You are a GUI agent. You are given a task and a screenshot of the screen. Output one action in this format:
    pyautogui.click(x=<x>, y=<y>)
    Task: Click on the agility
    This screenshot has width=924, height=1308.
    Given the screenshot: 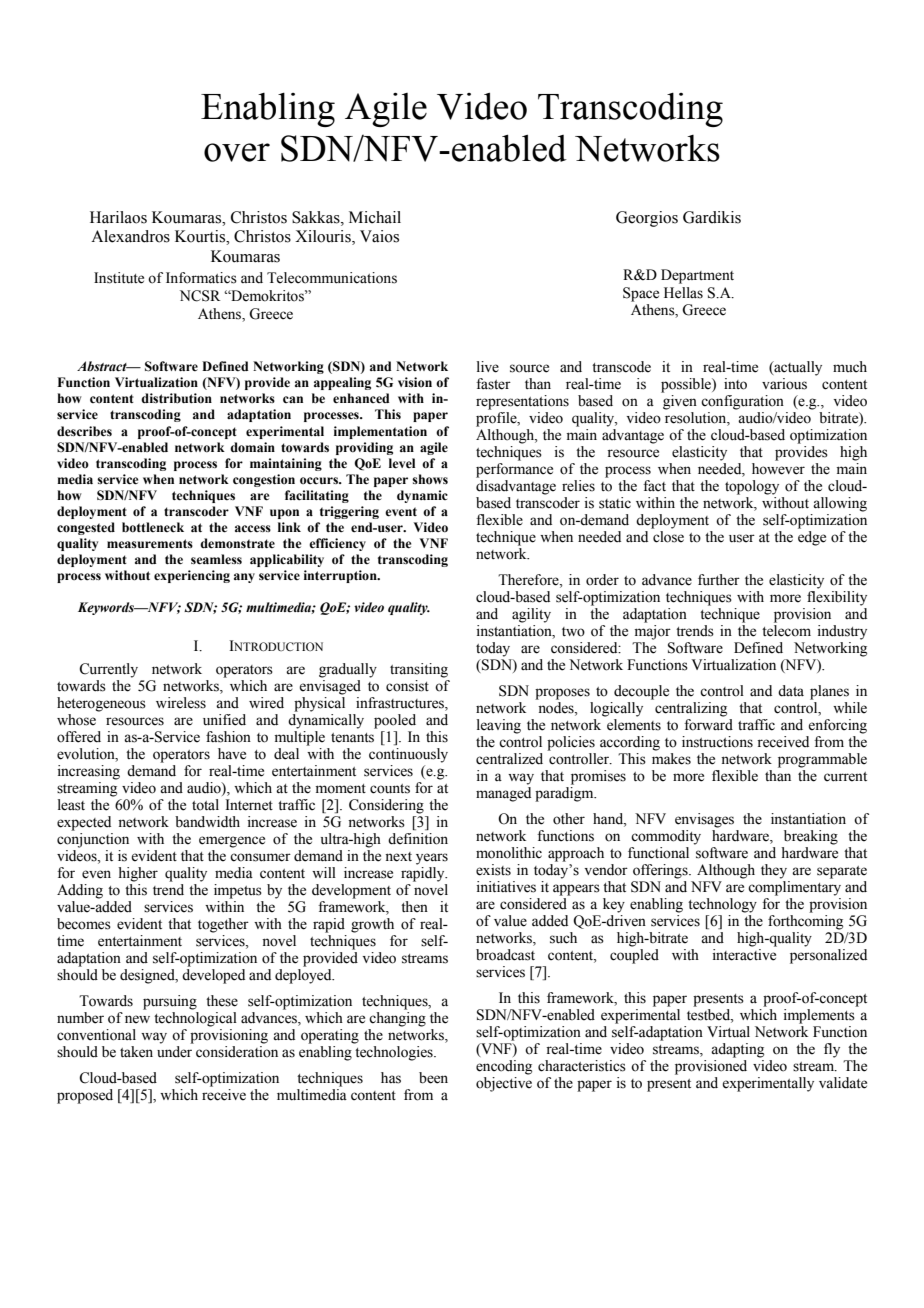 What is the action you would take?
    pyautogui.click(x=531, y=615)
